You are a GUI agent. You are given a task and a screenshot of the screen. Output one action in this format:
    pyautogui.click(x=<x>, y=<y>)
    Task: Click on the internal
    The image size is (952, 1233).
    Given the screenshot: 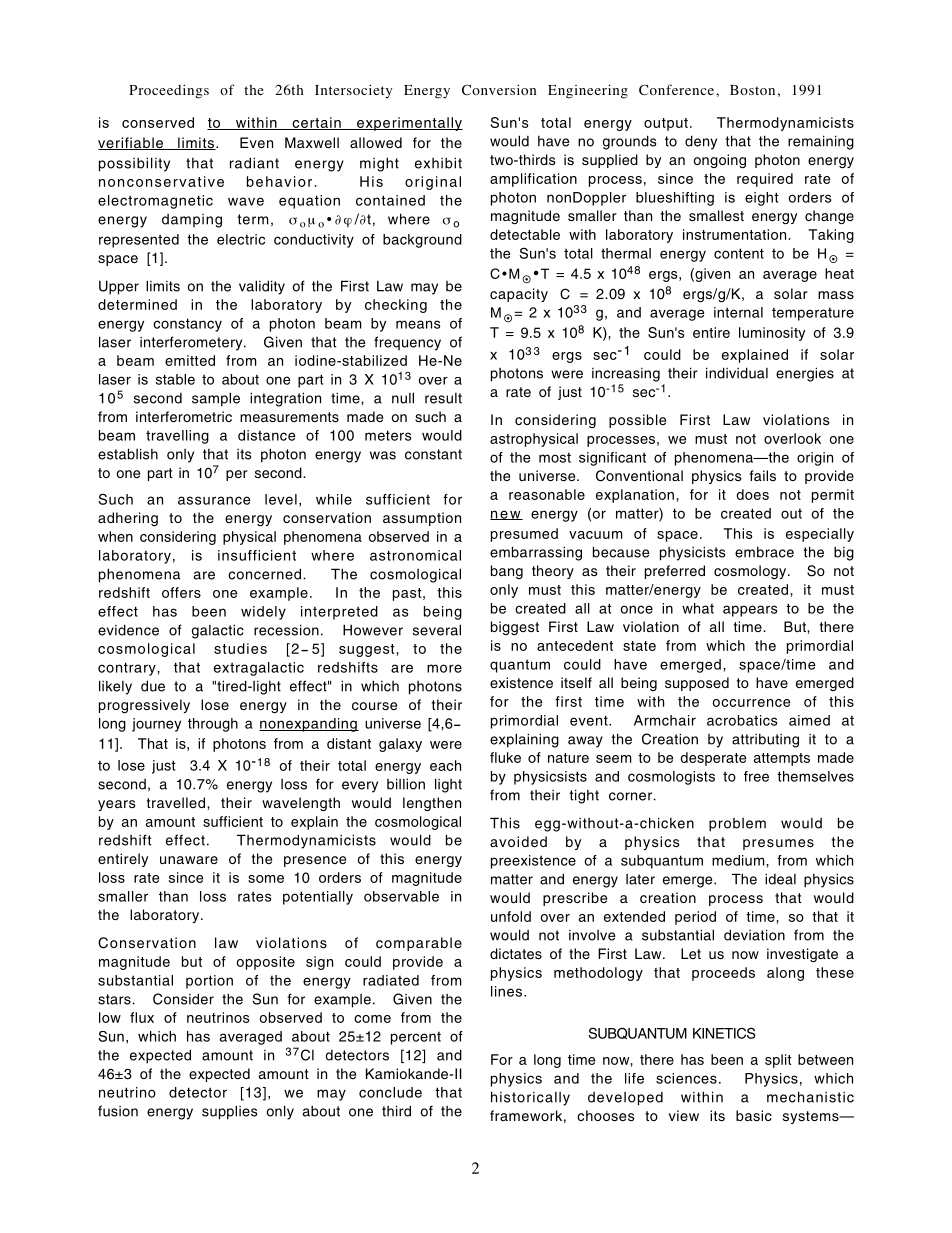 What is the action you would take?
    pyautogui.click(x=738, y=312)
